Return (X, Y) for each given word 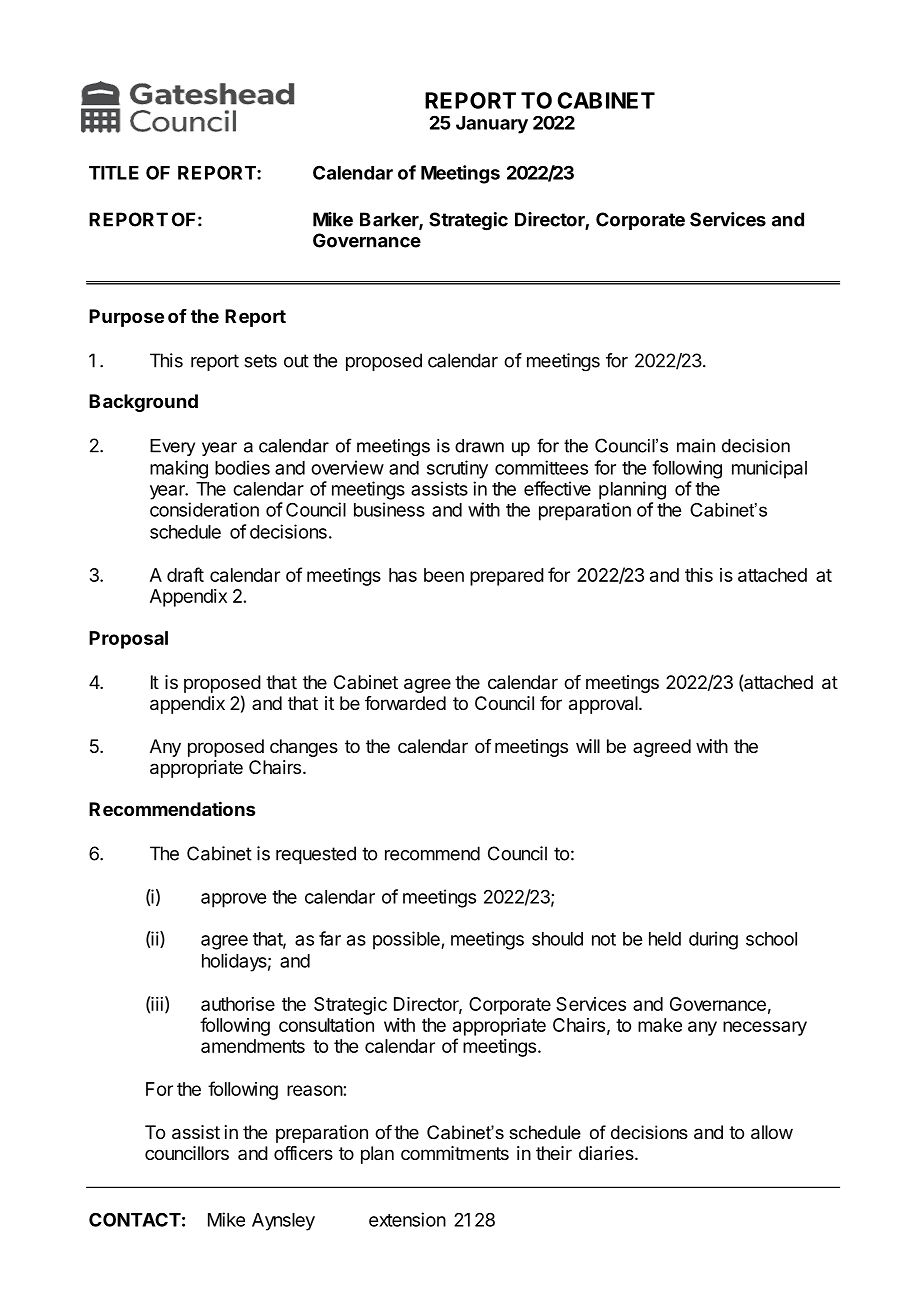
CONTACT (135, 1219)
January (492, 125)
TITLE (114, 173)
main (696, 446)
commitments (455, 1153)
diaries (607, 1153)
